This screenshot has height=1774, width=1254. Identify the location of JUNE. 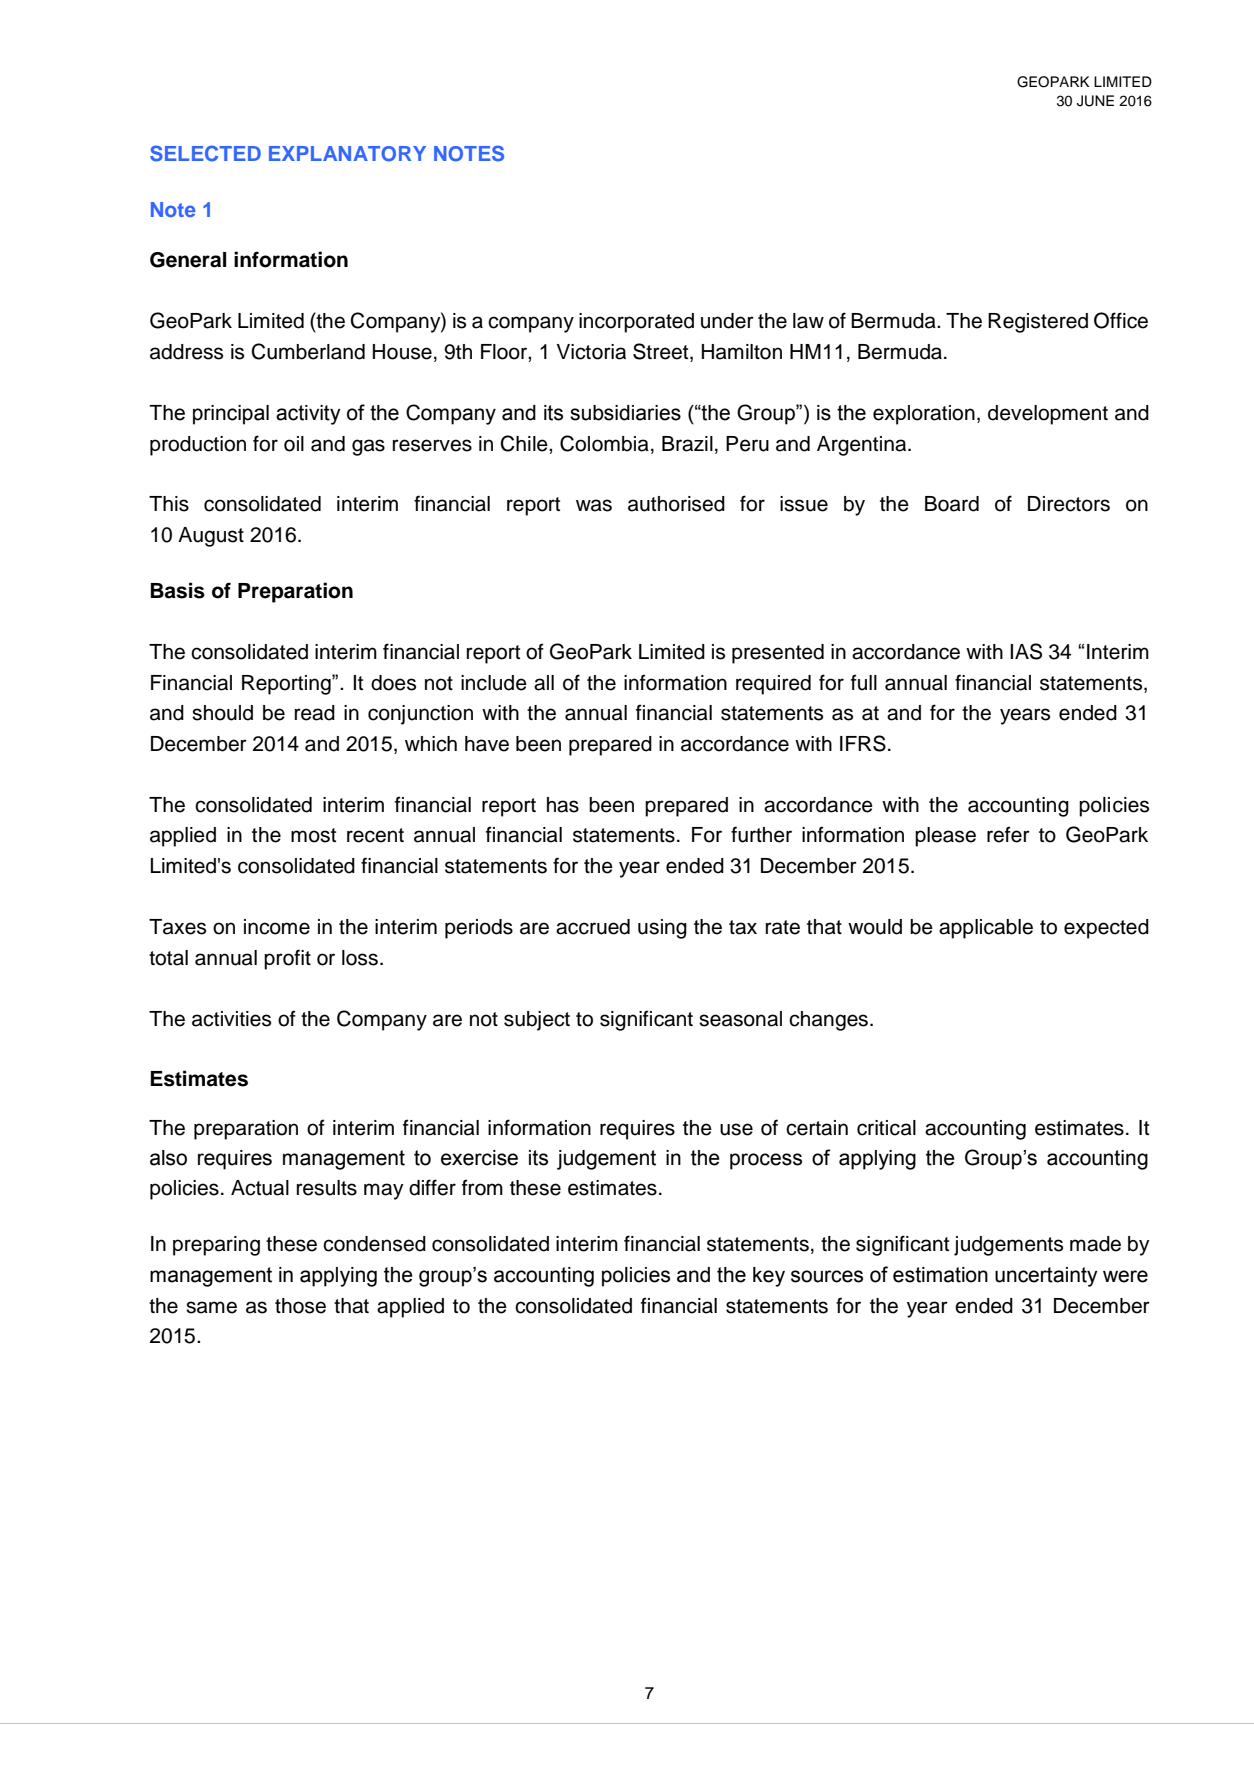
(1095, 101).
